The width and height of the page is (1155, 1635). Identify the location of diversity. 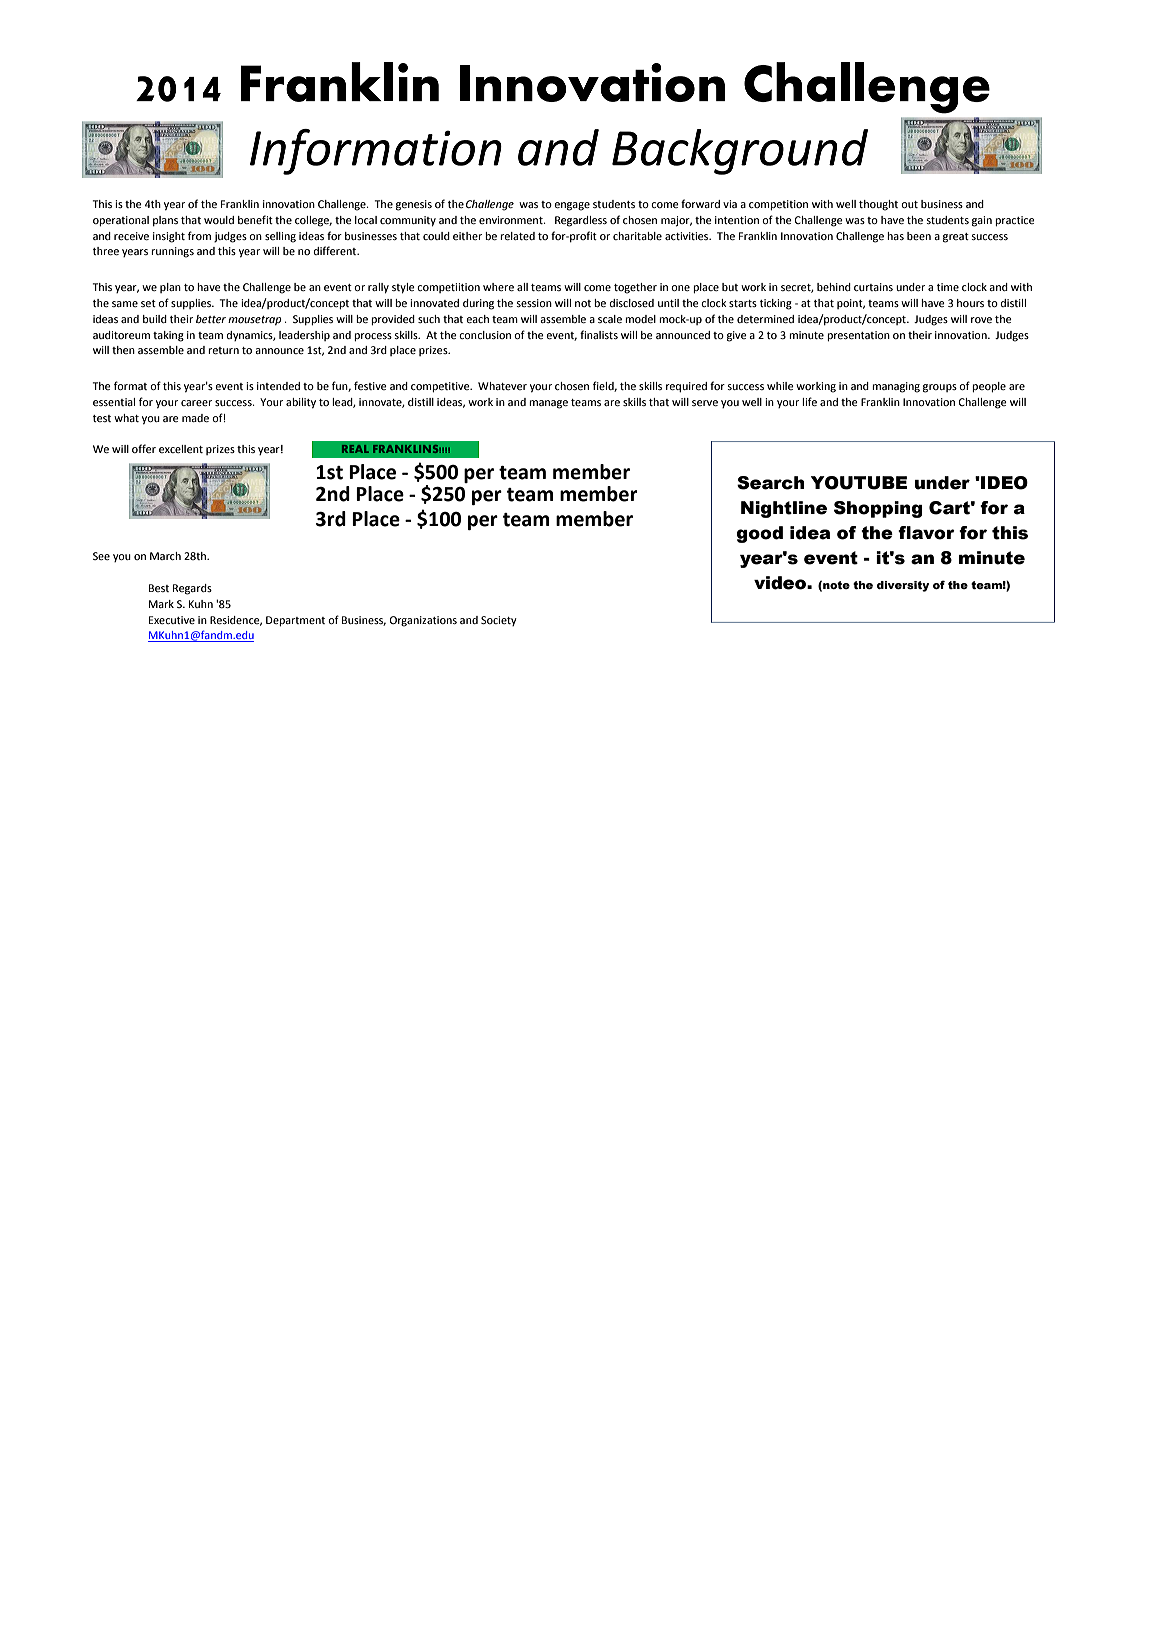
(903, 586).
